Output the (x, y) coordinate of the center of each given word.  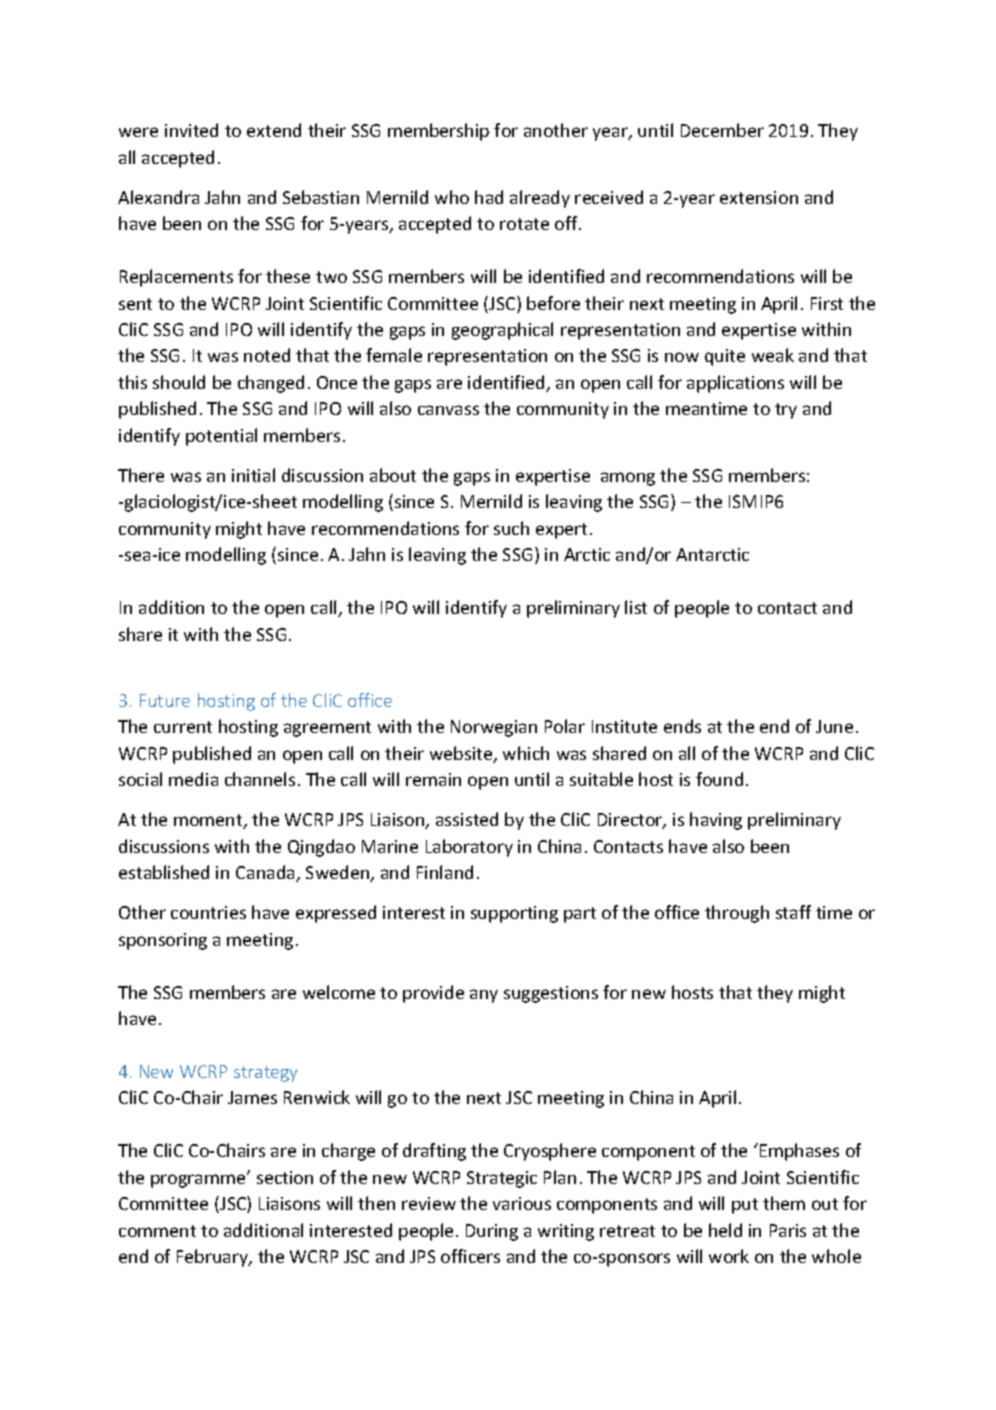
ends (682, 726)
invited (191, 130)
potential (221, 437)
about (393, 475)
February (214, 1258)
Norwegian (494, 728)
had (489, 197)
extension (759, 197)
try (786, 411)
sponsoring (163, 941)
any (484, 996)
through (737, 914)
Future (165, 700)
